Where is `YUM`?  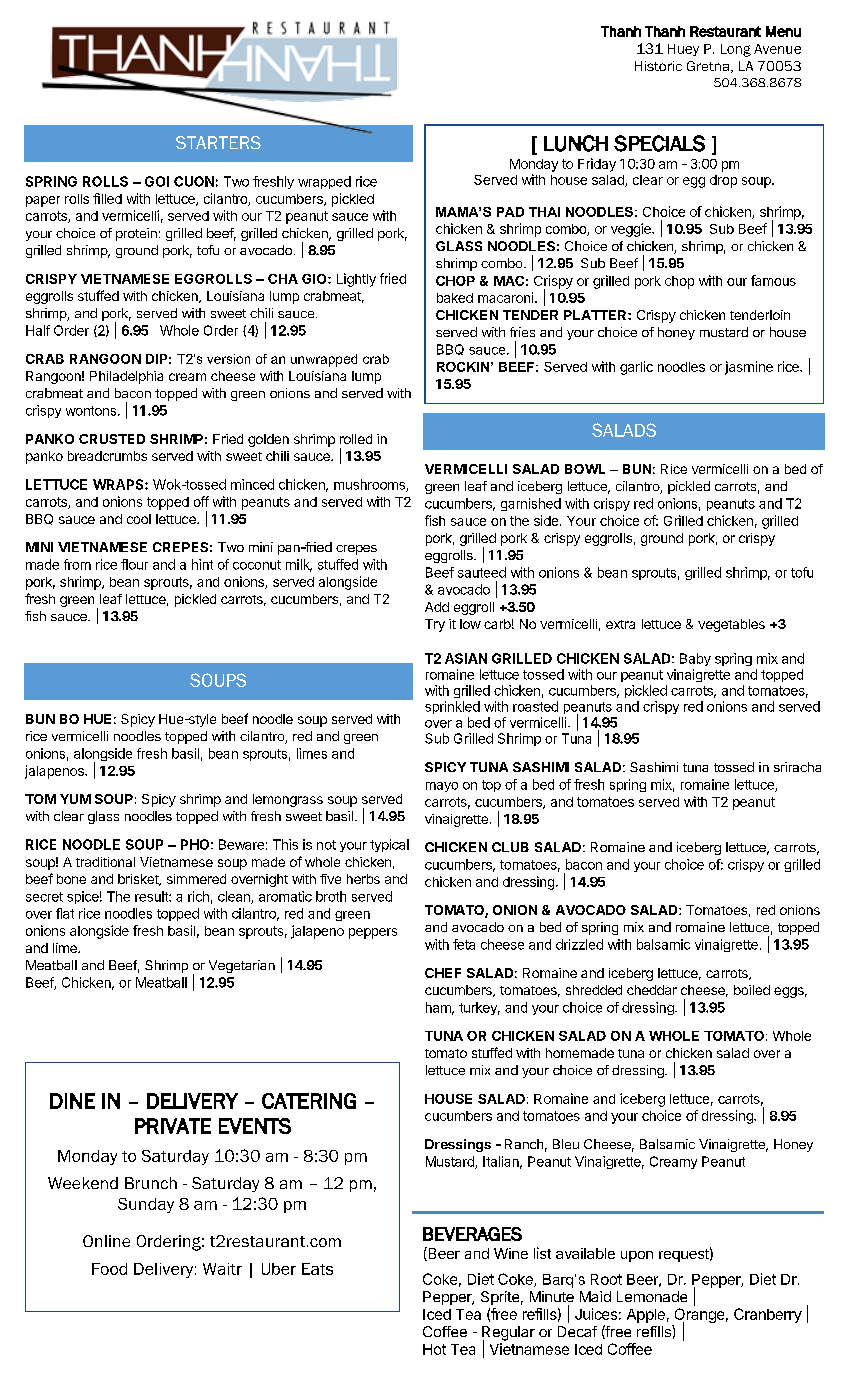 YUM is located at coordinates (75, 799).
